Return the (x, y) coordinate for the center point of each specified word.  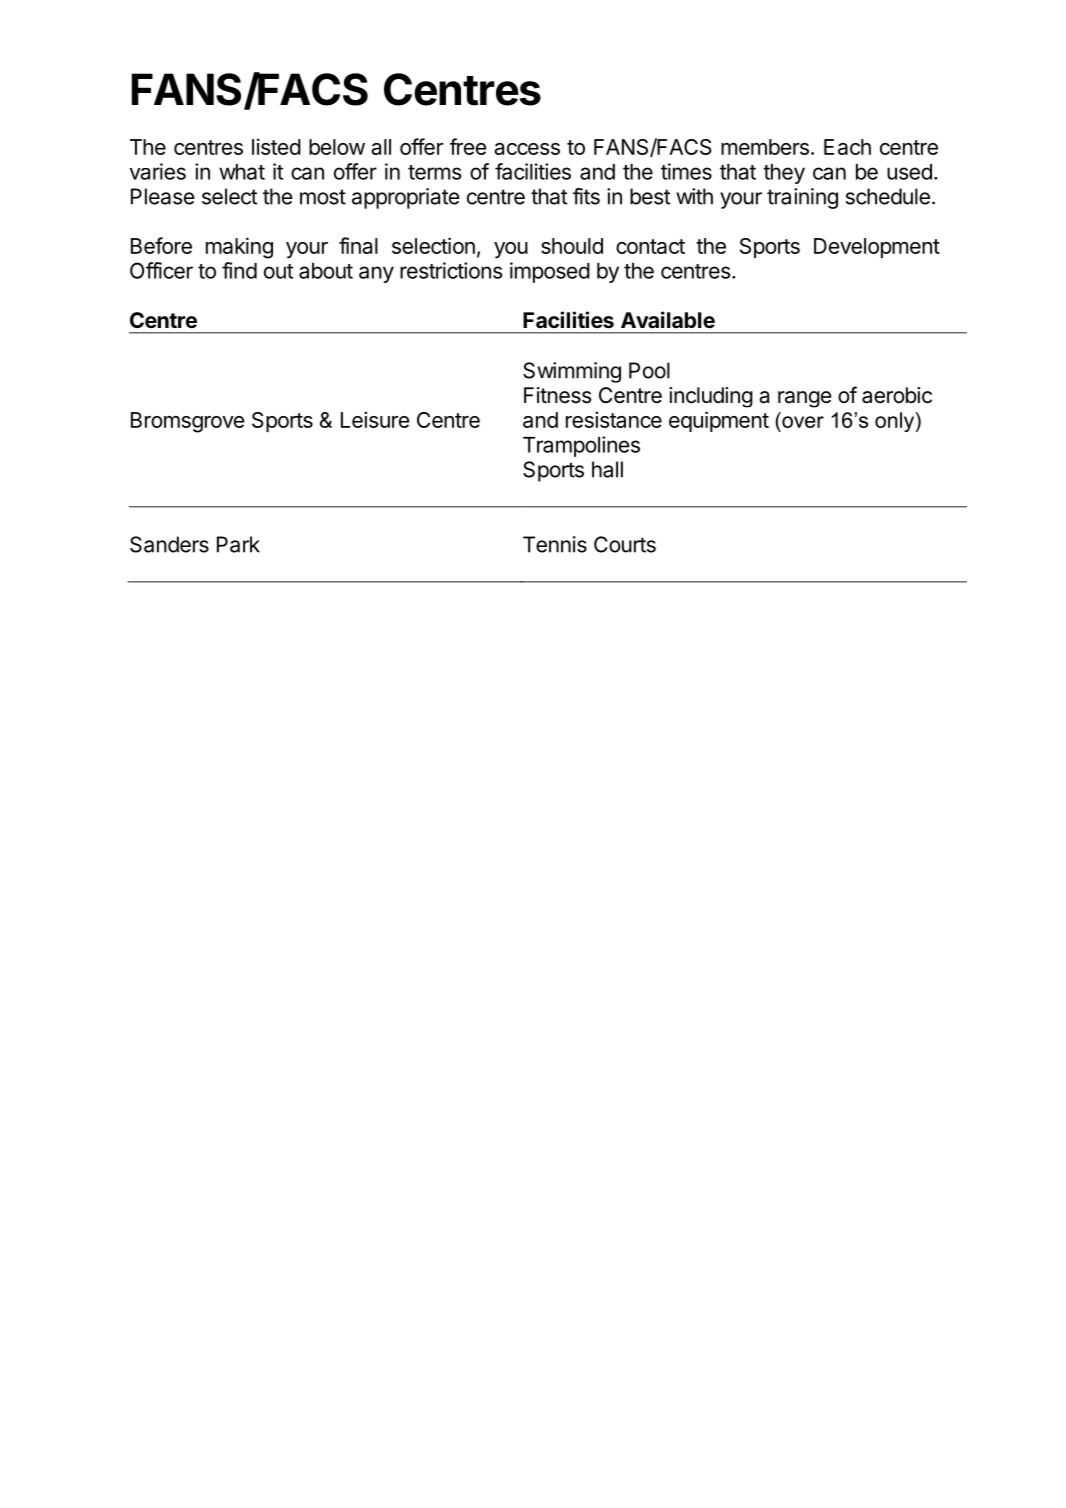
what (242, 172)
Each (847, 147)
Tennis (555, 544)
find (239, 270)
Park (238, 544)
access (527, 149)
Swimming (572, 372)
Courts (625, 544)
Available (668, 320)
